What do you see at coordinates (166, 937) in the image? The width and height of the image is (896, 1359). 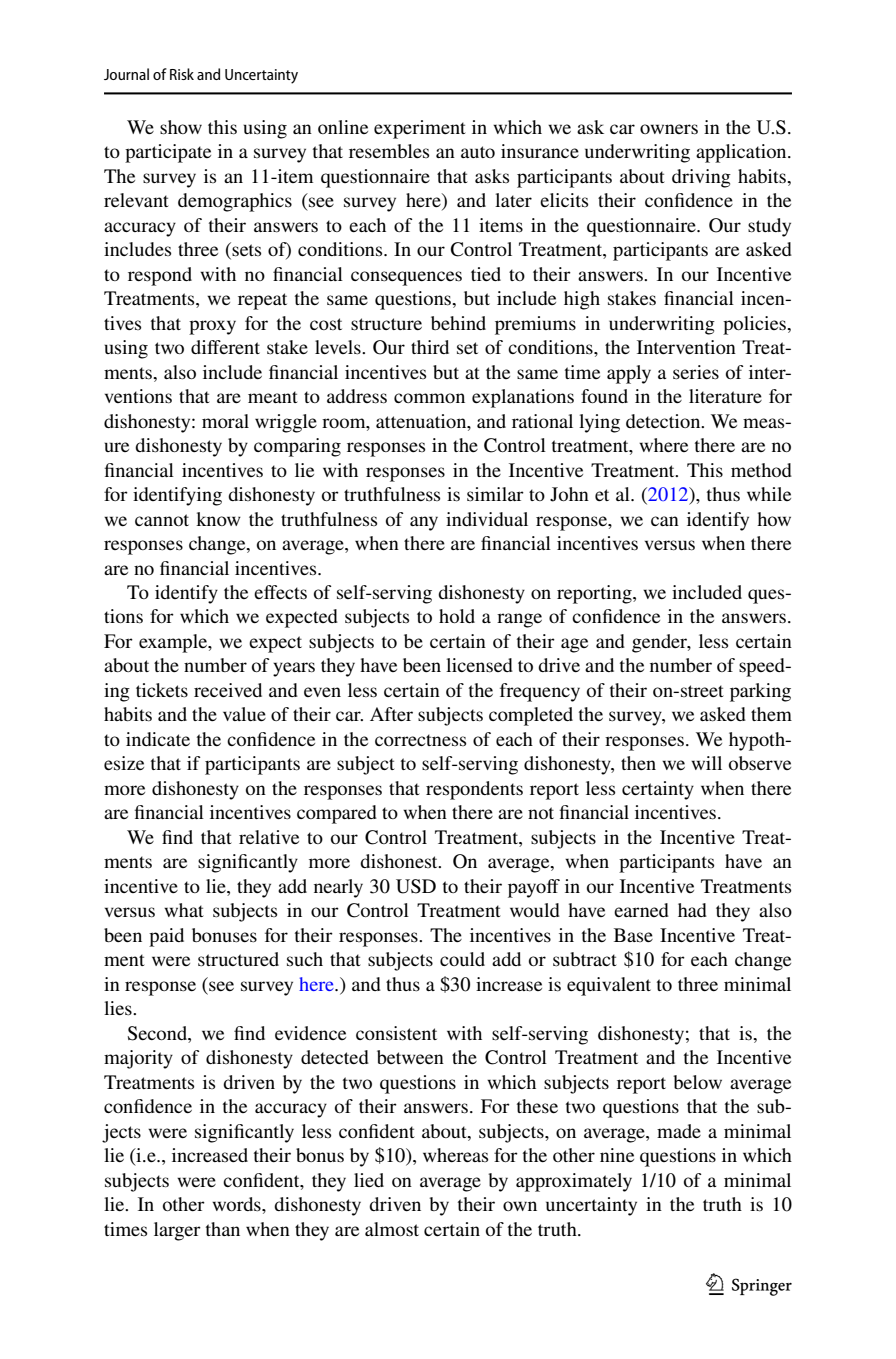 I see `paid` at bounding box center [166, 937].
